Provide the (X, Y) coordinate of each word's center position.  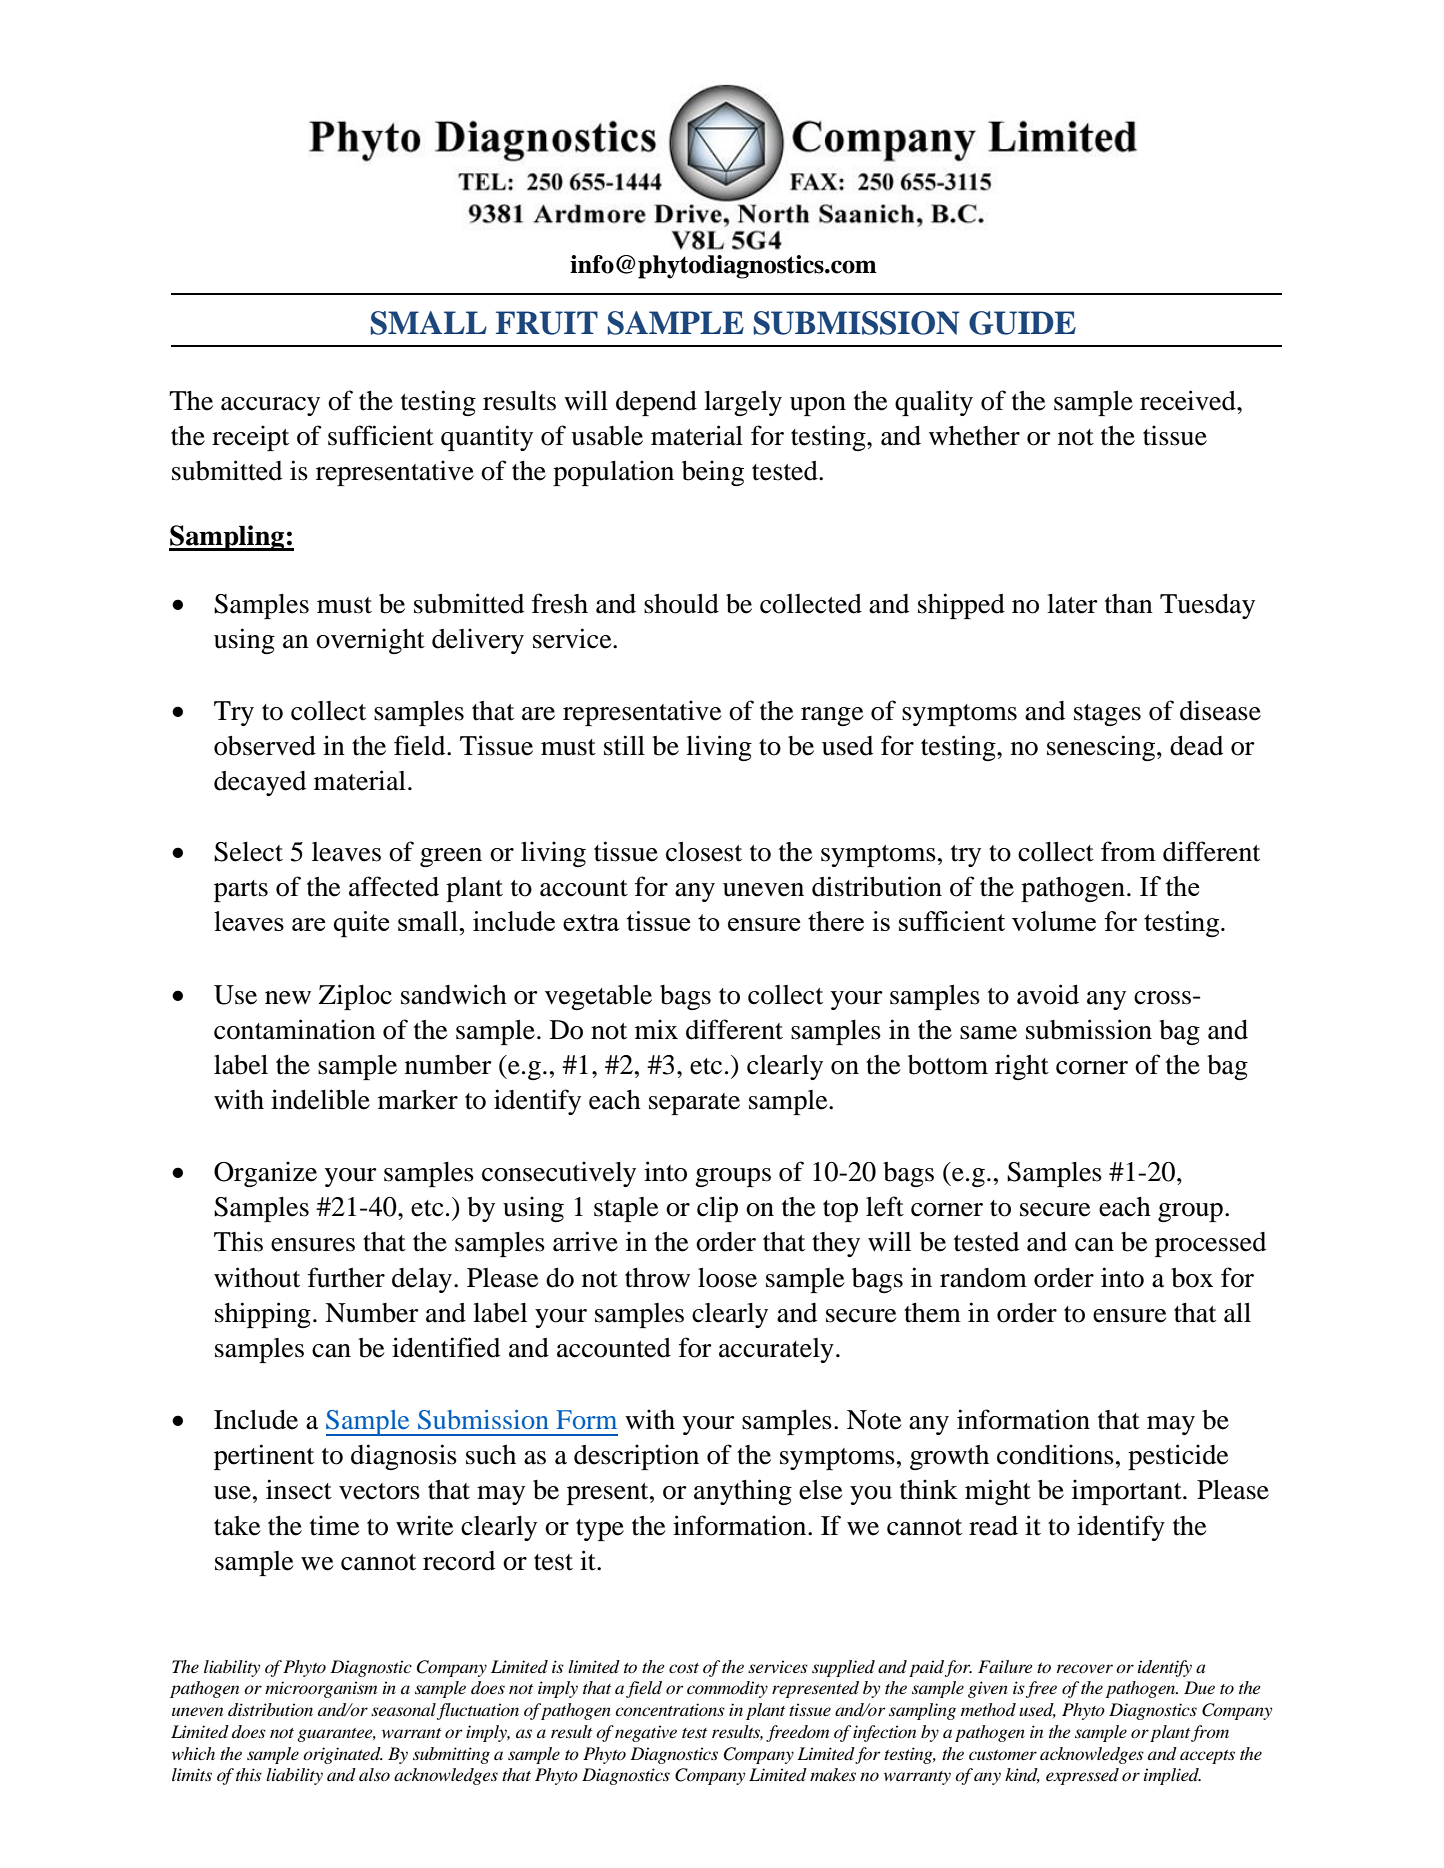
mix (656, 1029)
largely (743, 403)
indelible (320, 1099)
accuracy (270, 406)
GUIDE (1022, 323)
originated (343, 1755)
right (1022, 1067)
